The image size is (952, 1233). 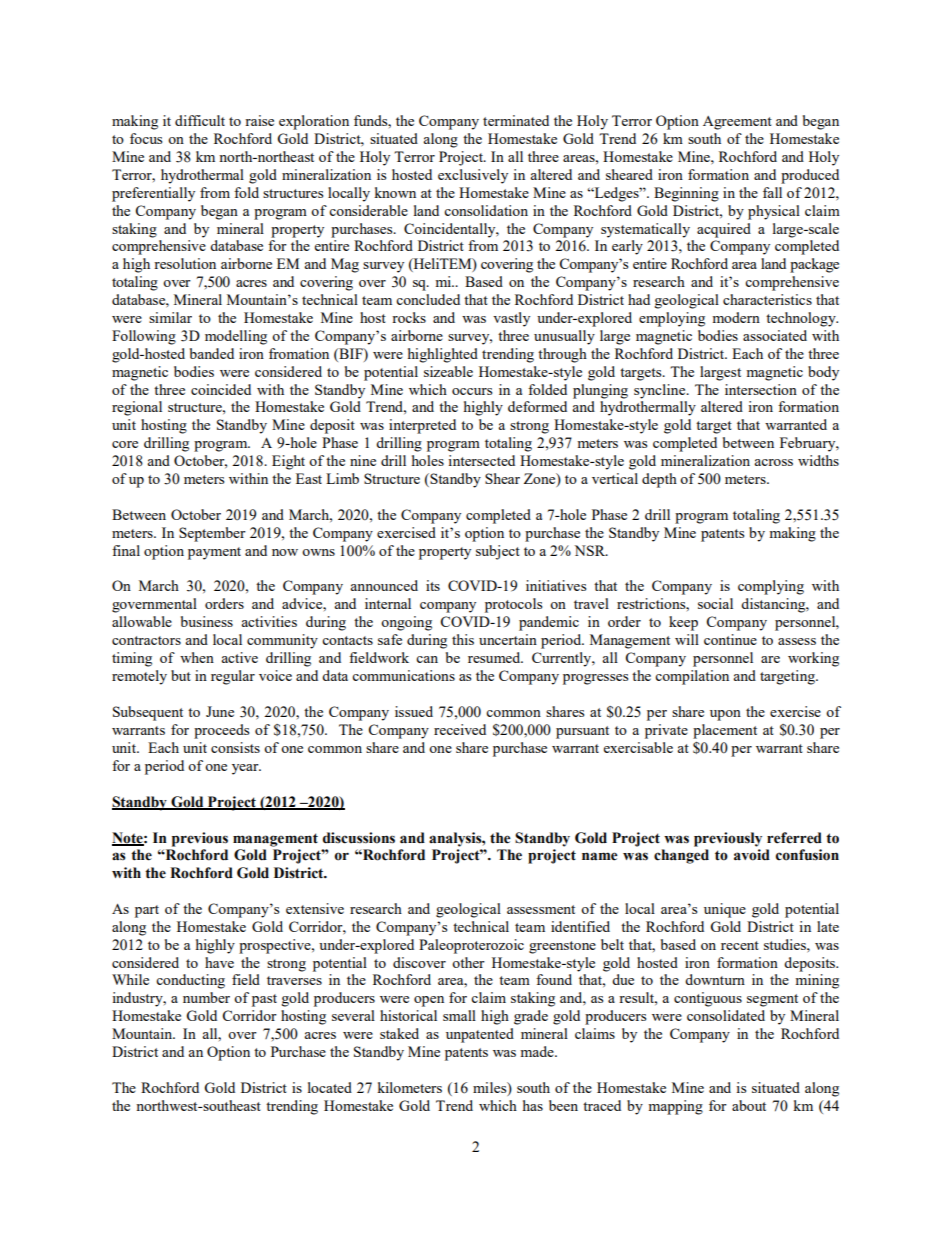 I want to click on Agreement, so click(x=737, y=123).
